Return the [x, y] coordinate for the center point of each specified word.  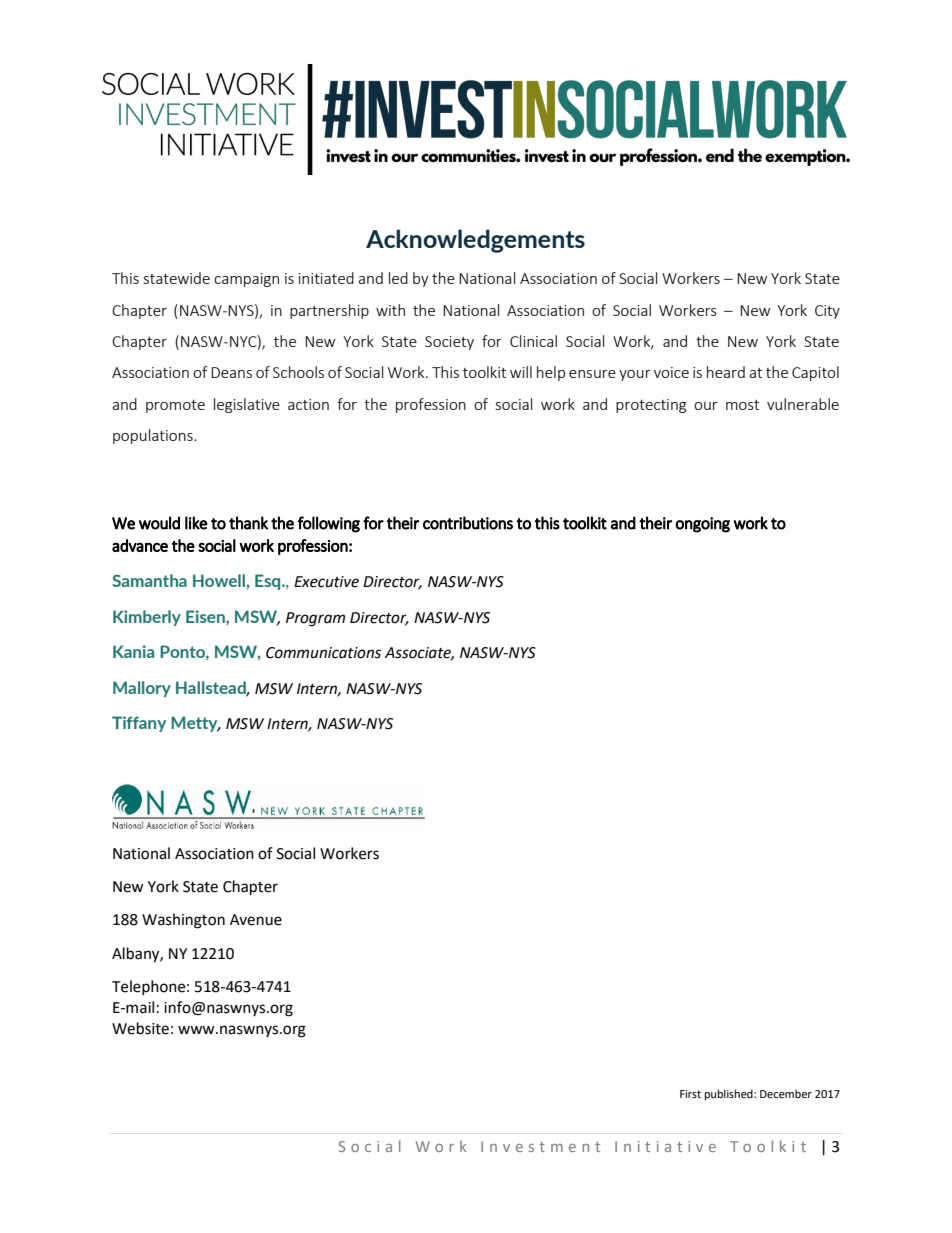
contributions [468, 523]
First [690, 1094]
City [827, 312]
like [196, 523]
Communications [323, 653]
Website [140, 1028]
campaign [246, 280]
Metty [195, 724]
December [786, 1094]
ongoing [702, 525]
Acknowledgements [475, 241]
